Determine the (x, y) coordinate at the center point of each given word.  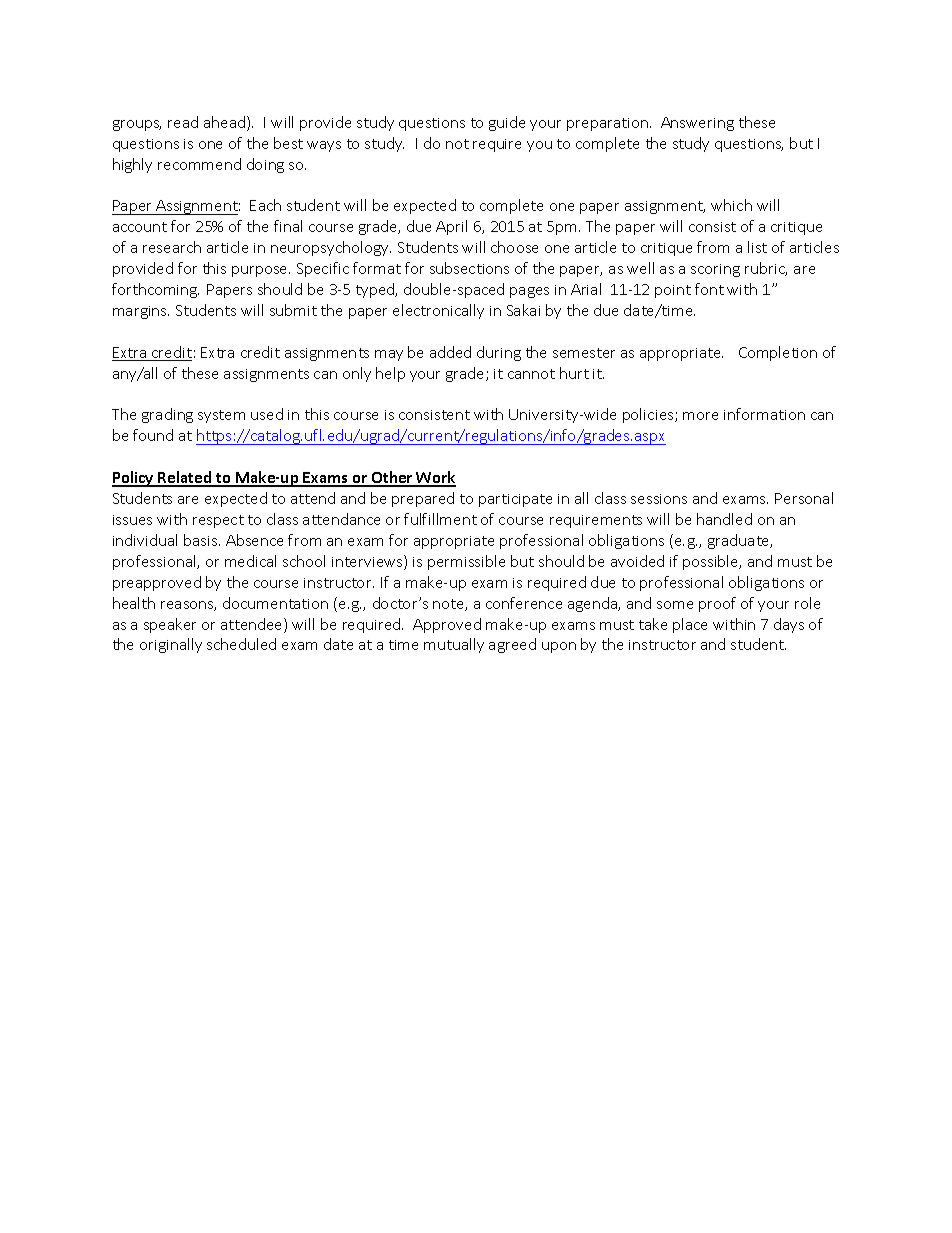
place (690, 625)
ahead (226, 123)
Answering (697, 124)
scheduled (241, 644)
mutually (454, 645)
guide (507, 123)
